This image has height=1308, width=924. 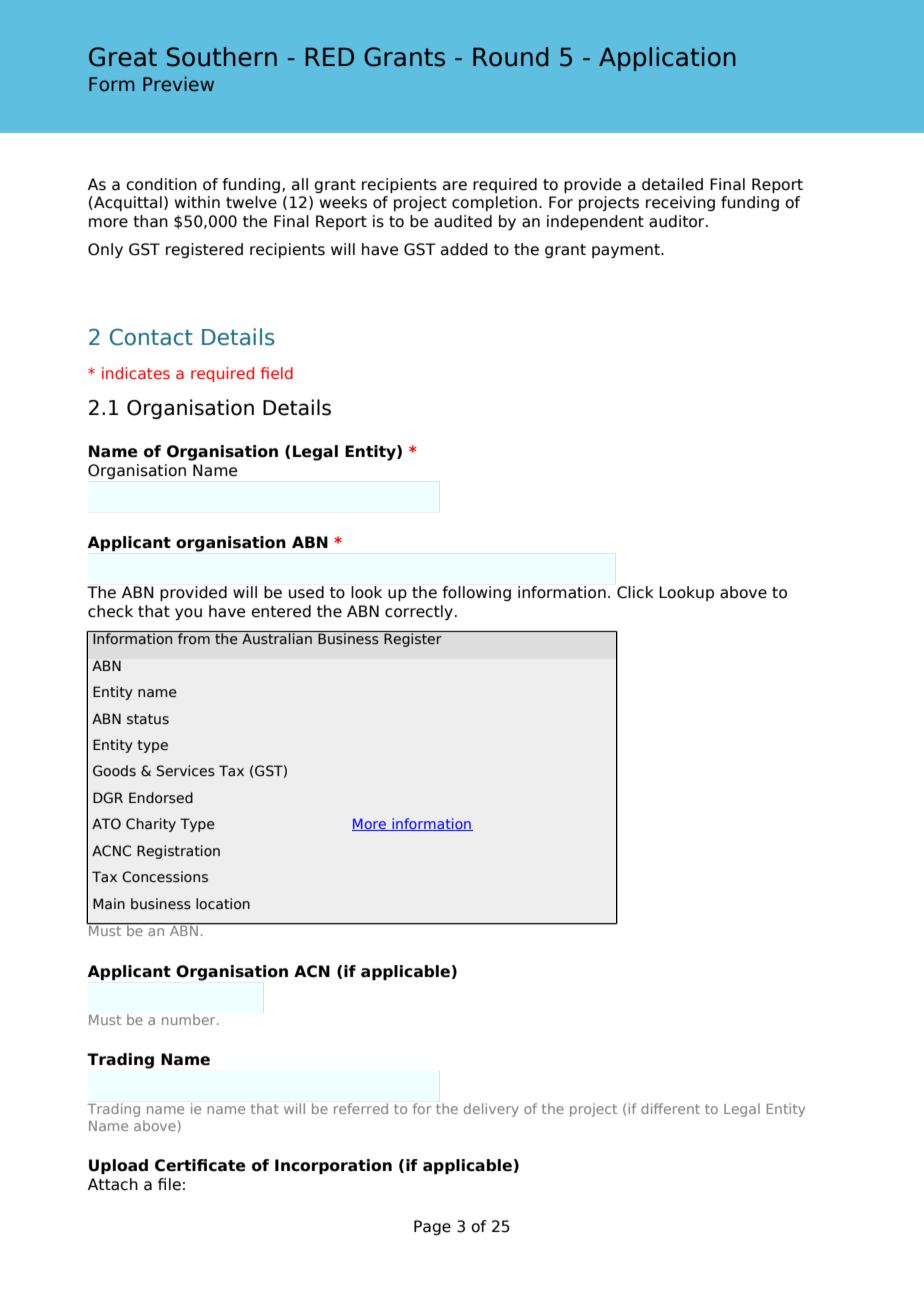 I want to click on are, so click(x=455, y=186).
